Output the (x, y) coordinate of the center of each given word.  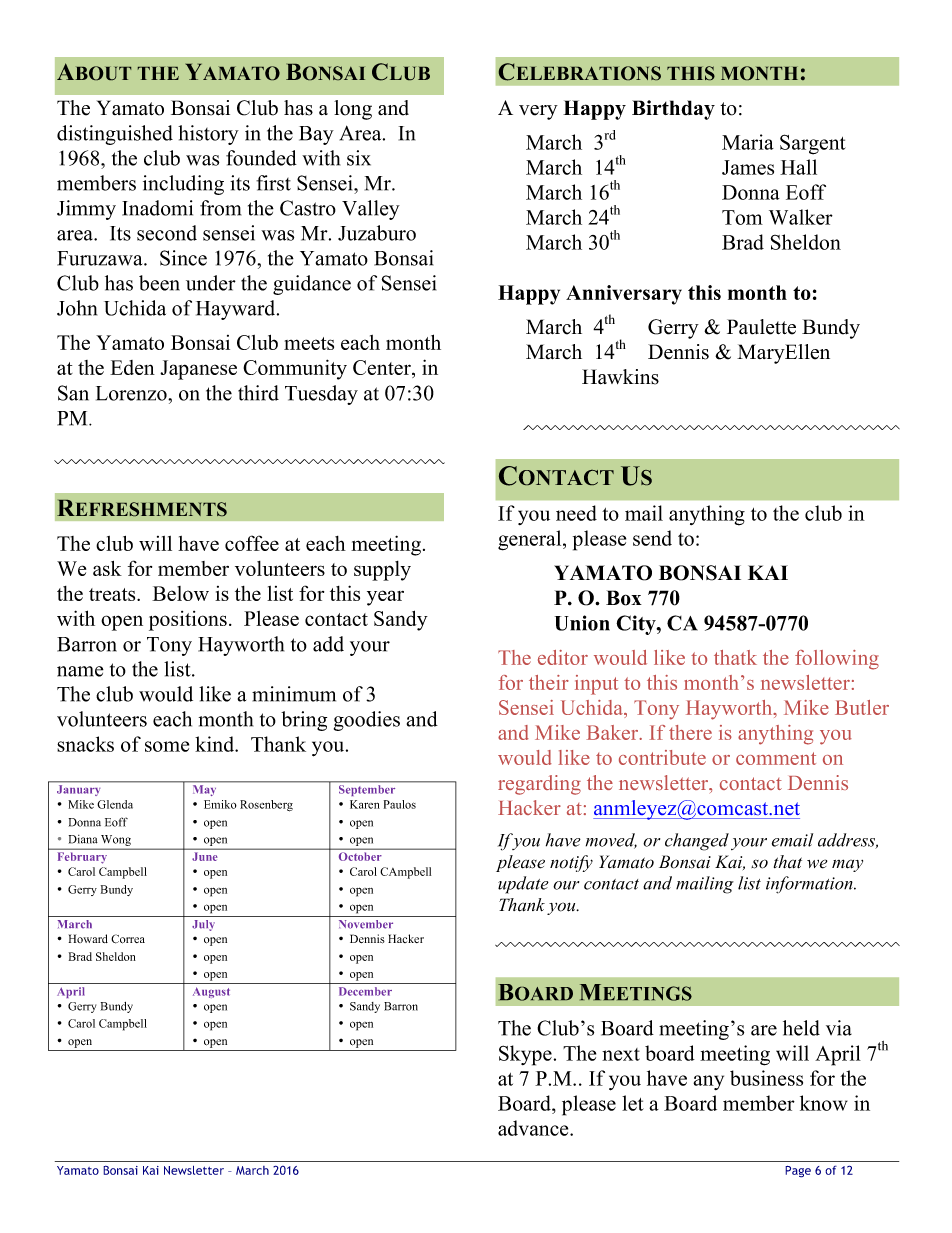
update (523, 885)
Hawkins (620, 377)
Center (383, 369)
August (211, 992)
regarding (539, 785)
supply (382, 571)
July (203, 925)
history (208, 135)
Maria (748, 142)
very (538, 112)
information (810, 885)
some (167, 746)
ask (107, 568)
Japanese (198, 370)
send (652, 538)
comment (776, 758)
